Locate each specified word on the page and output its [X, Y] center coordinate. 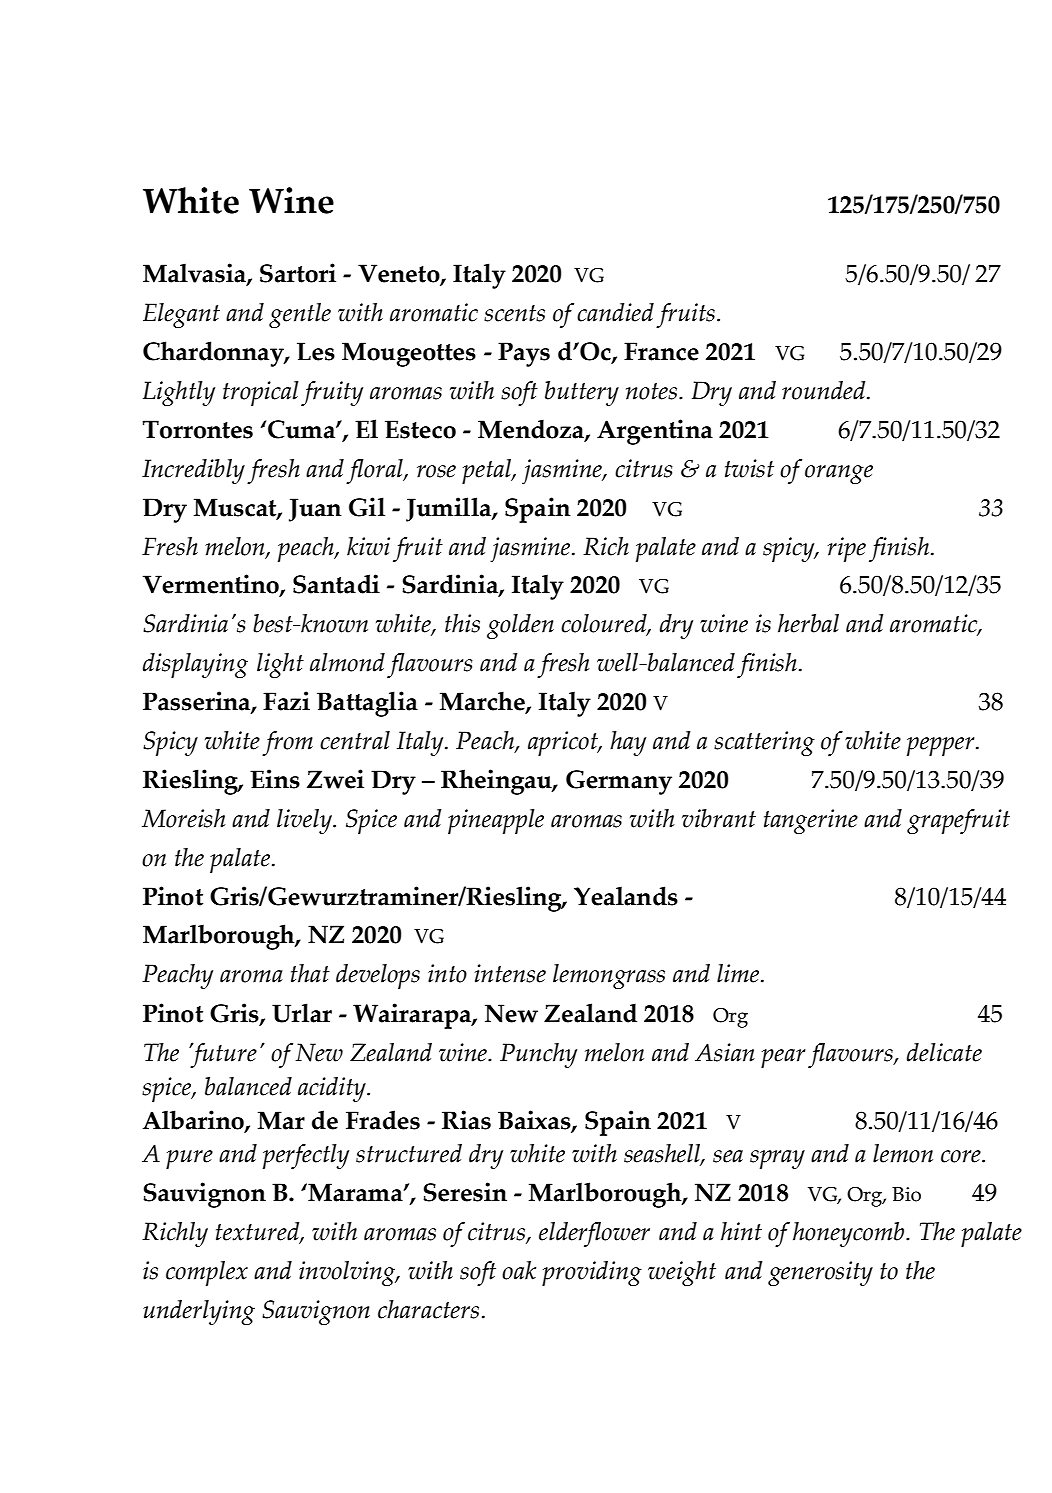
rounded [825, 390]
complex [207, 1273]
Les [316, 351]
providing [592, 1273]
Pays [524, 354]
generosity [820, 1273]
